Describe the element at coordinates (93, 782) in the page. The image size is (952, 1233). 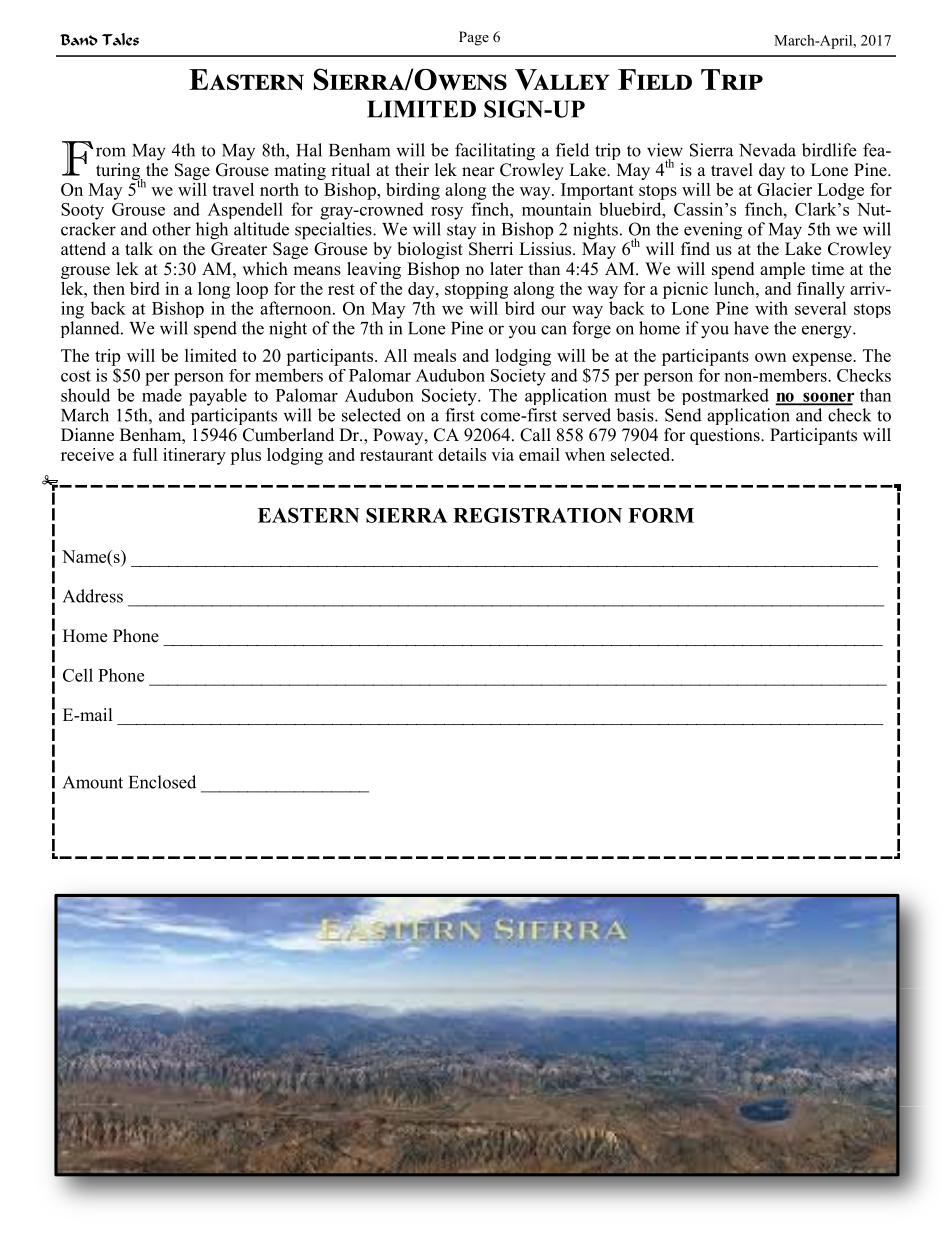
I see `Amount` at that location.
